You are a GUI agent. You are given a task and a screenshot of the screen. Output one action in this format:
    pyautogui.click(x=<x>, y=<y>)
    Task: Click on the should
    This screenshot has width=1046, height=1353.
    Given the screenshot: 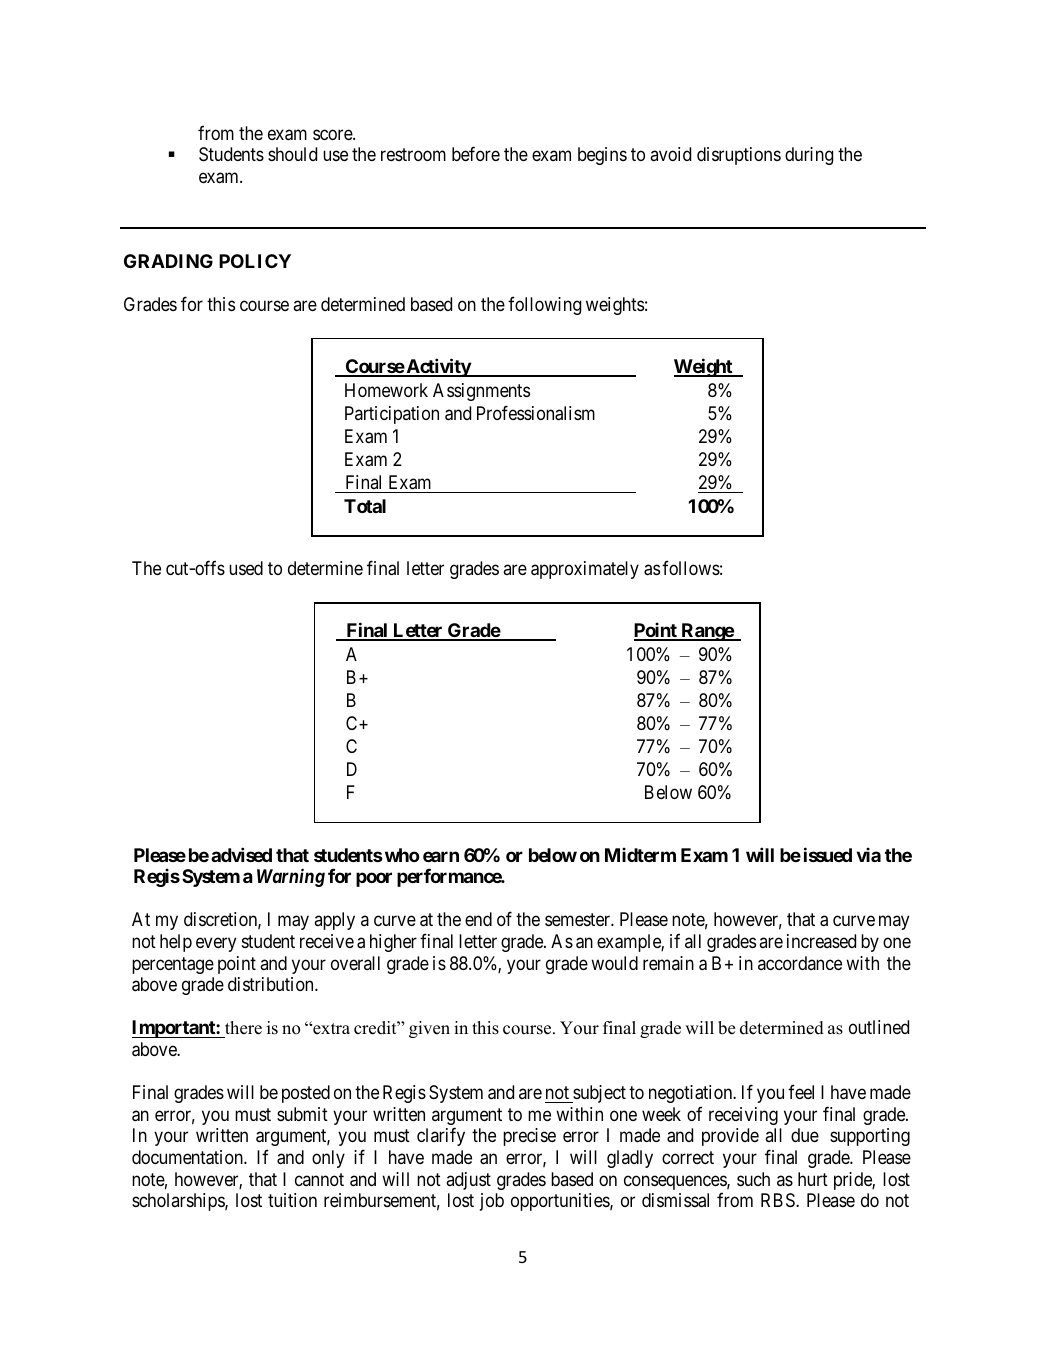 What is the action you would take?
    pyautogui.click(x=292, y=154)
